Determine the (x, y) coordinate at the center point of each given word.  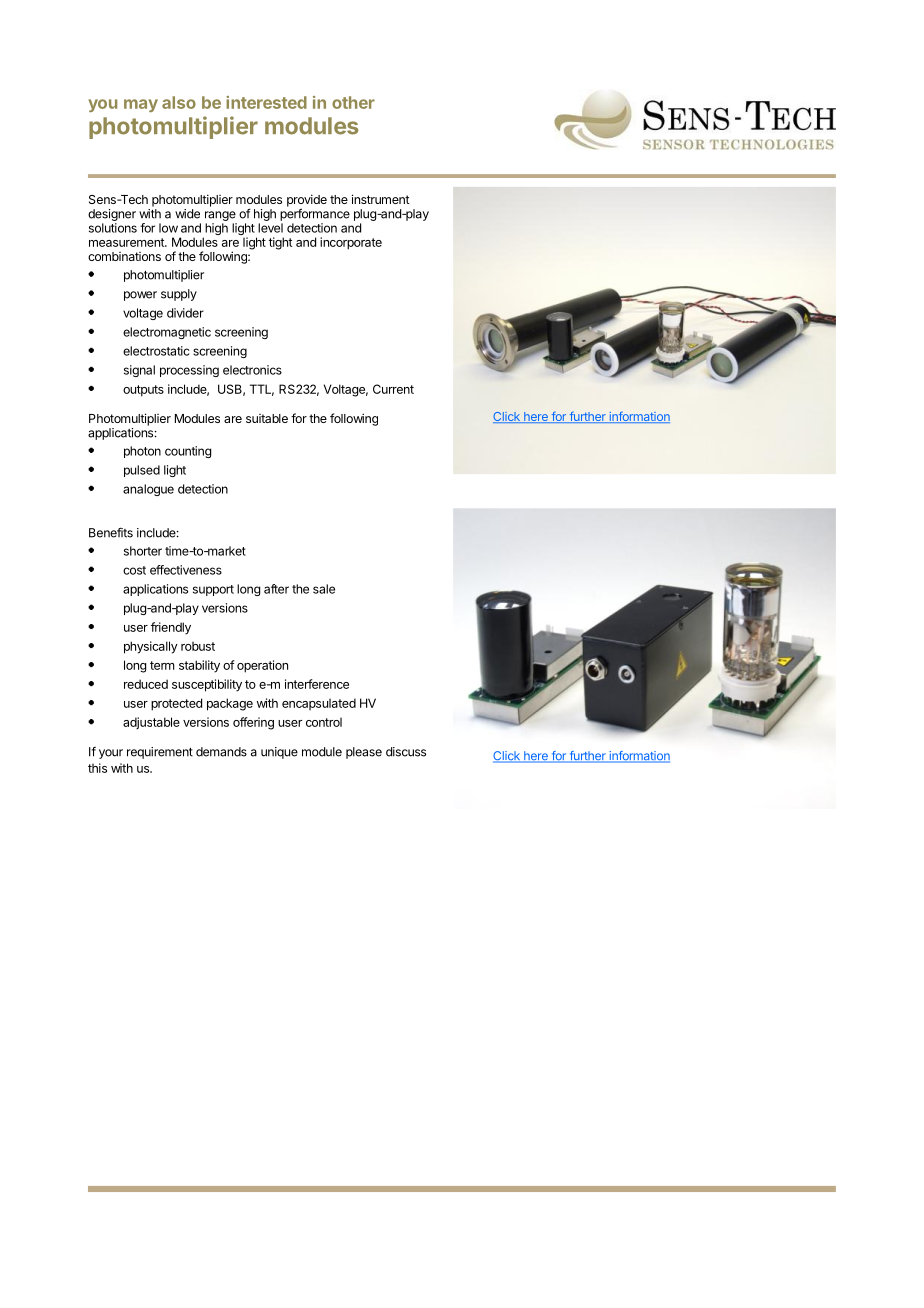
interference (317, 684)
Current (393, 389)
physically (151, 647)
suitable (267, 418)
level (270, 228)
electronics (252, 370)
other (353, 102)
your (111, 754)
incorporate (351, 243)
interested (266, 102)
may (141, 105)
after (276, 589)
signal (139, 371)
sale (324, 589)
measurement (127, 242)
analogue (148, 490)
